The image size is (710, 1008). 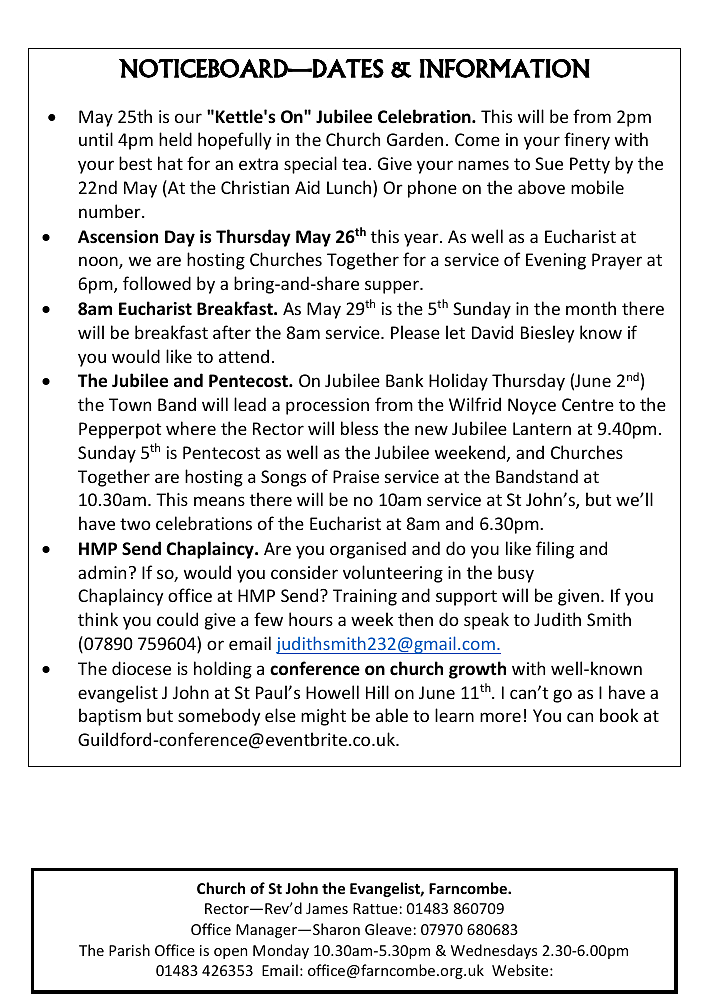 I want to click on Garden, so click(x=415, y=139).
